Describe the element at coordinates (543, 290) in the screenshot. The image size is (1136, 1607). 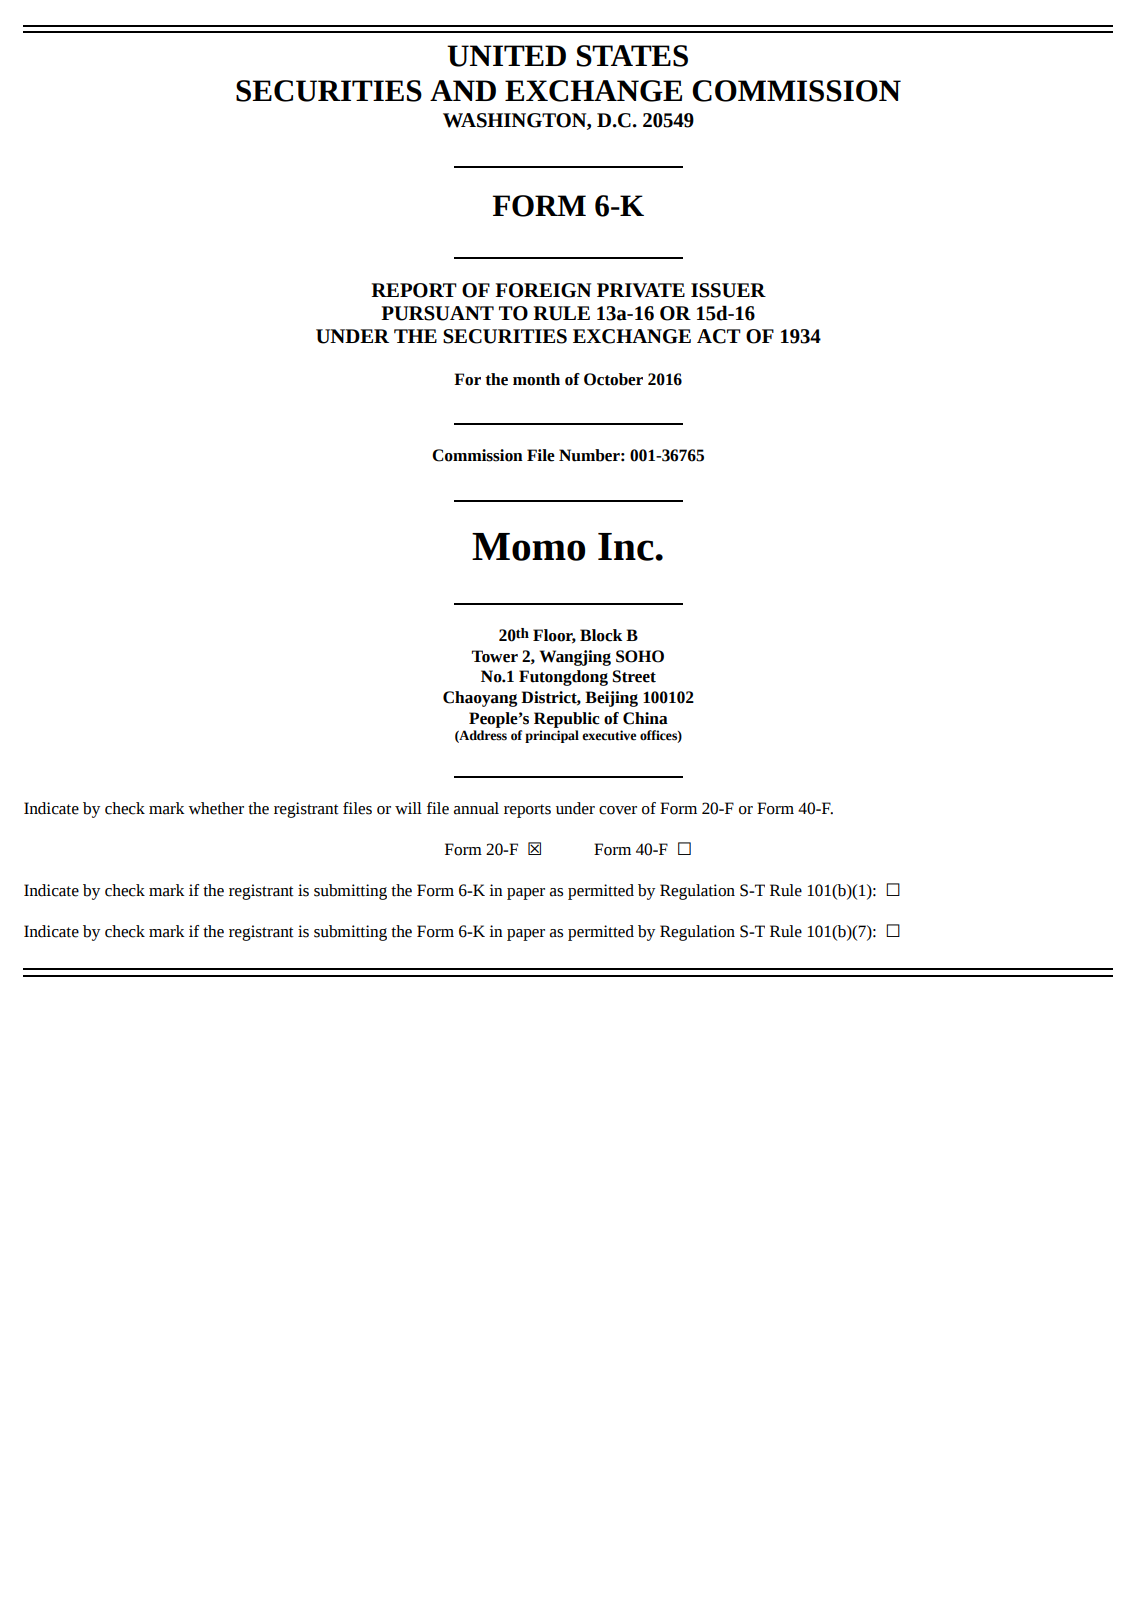
I see `FOREIGN` at that location.
